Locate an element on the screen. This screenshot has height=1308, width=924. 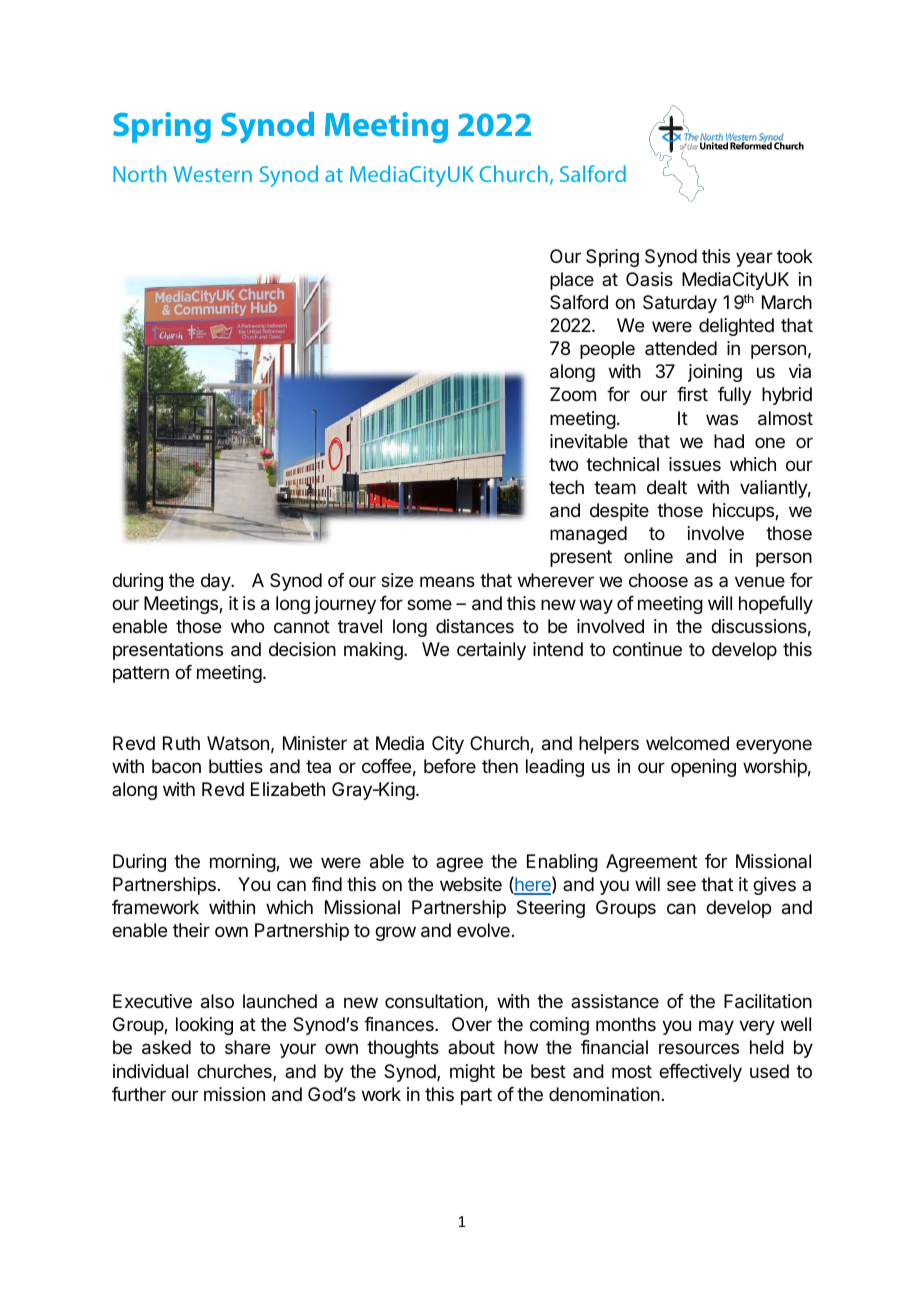
might is located at coordinates (472, 1073).
